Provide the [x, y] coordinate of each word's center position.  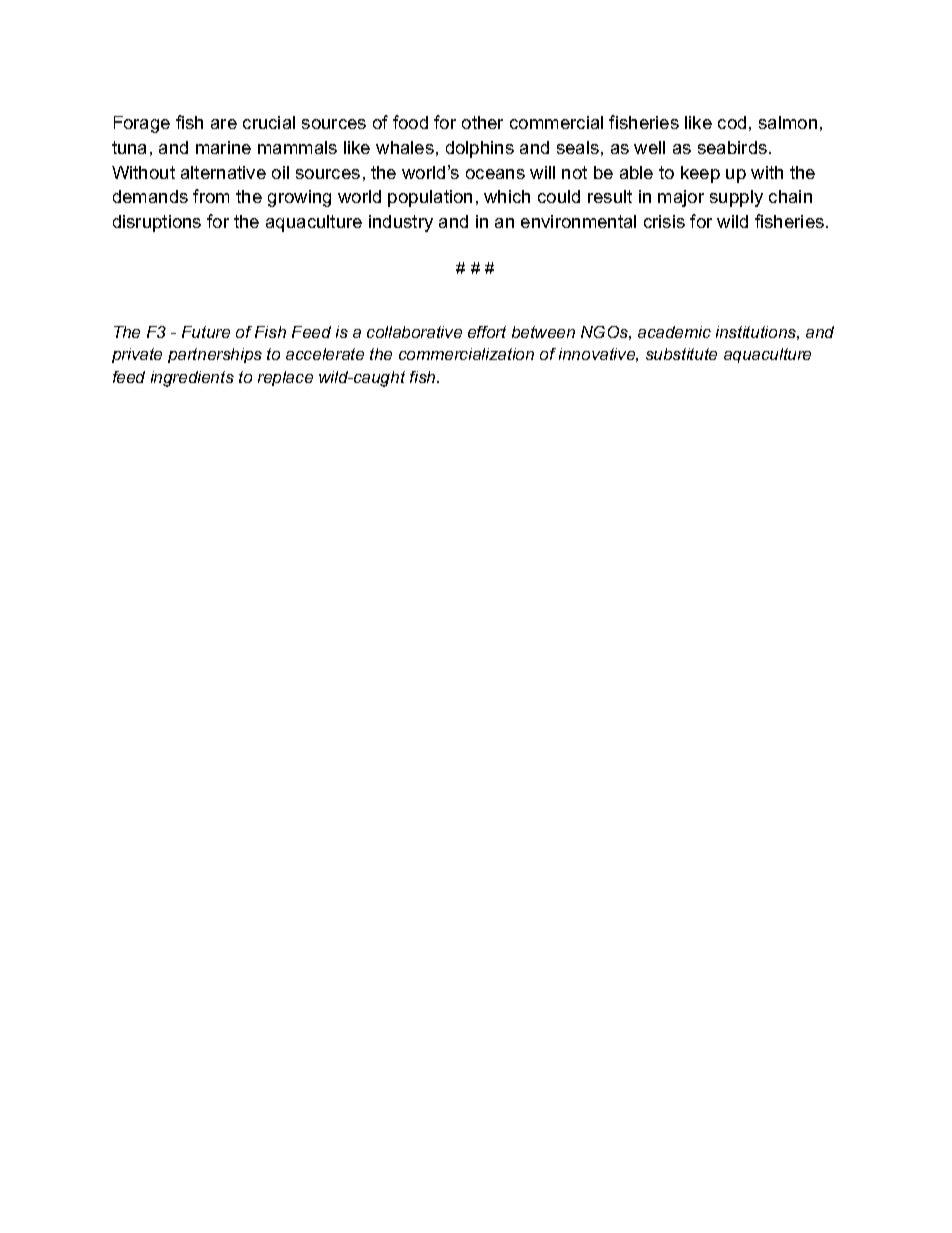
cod [732, 122]
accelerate [325, 354]
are [224, 124]
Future [206, 332]
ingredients [192, 379]
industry [401, 223]
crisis [664, 221]
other [482, 122]
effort [487, 332]
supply [736, 198]
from [211, 196]
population [430, 198]
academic [674, 332]
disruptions [157, 223]
